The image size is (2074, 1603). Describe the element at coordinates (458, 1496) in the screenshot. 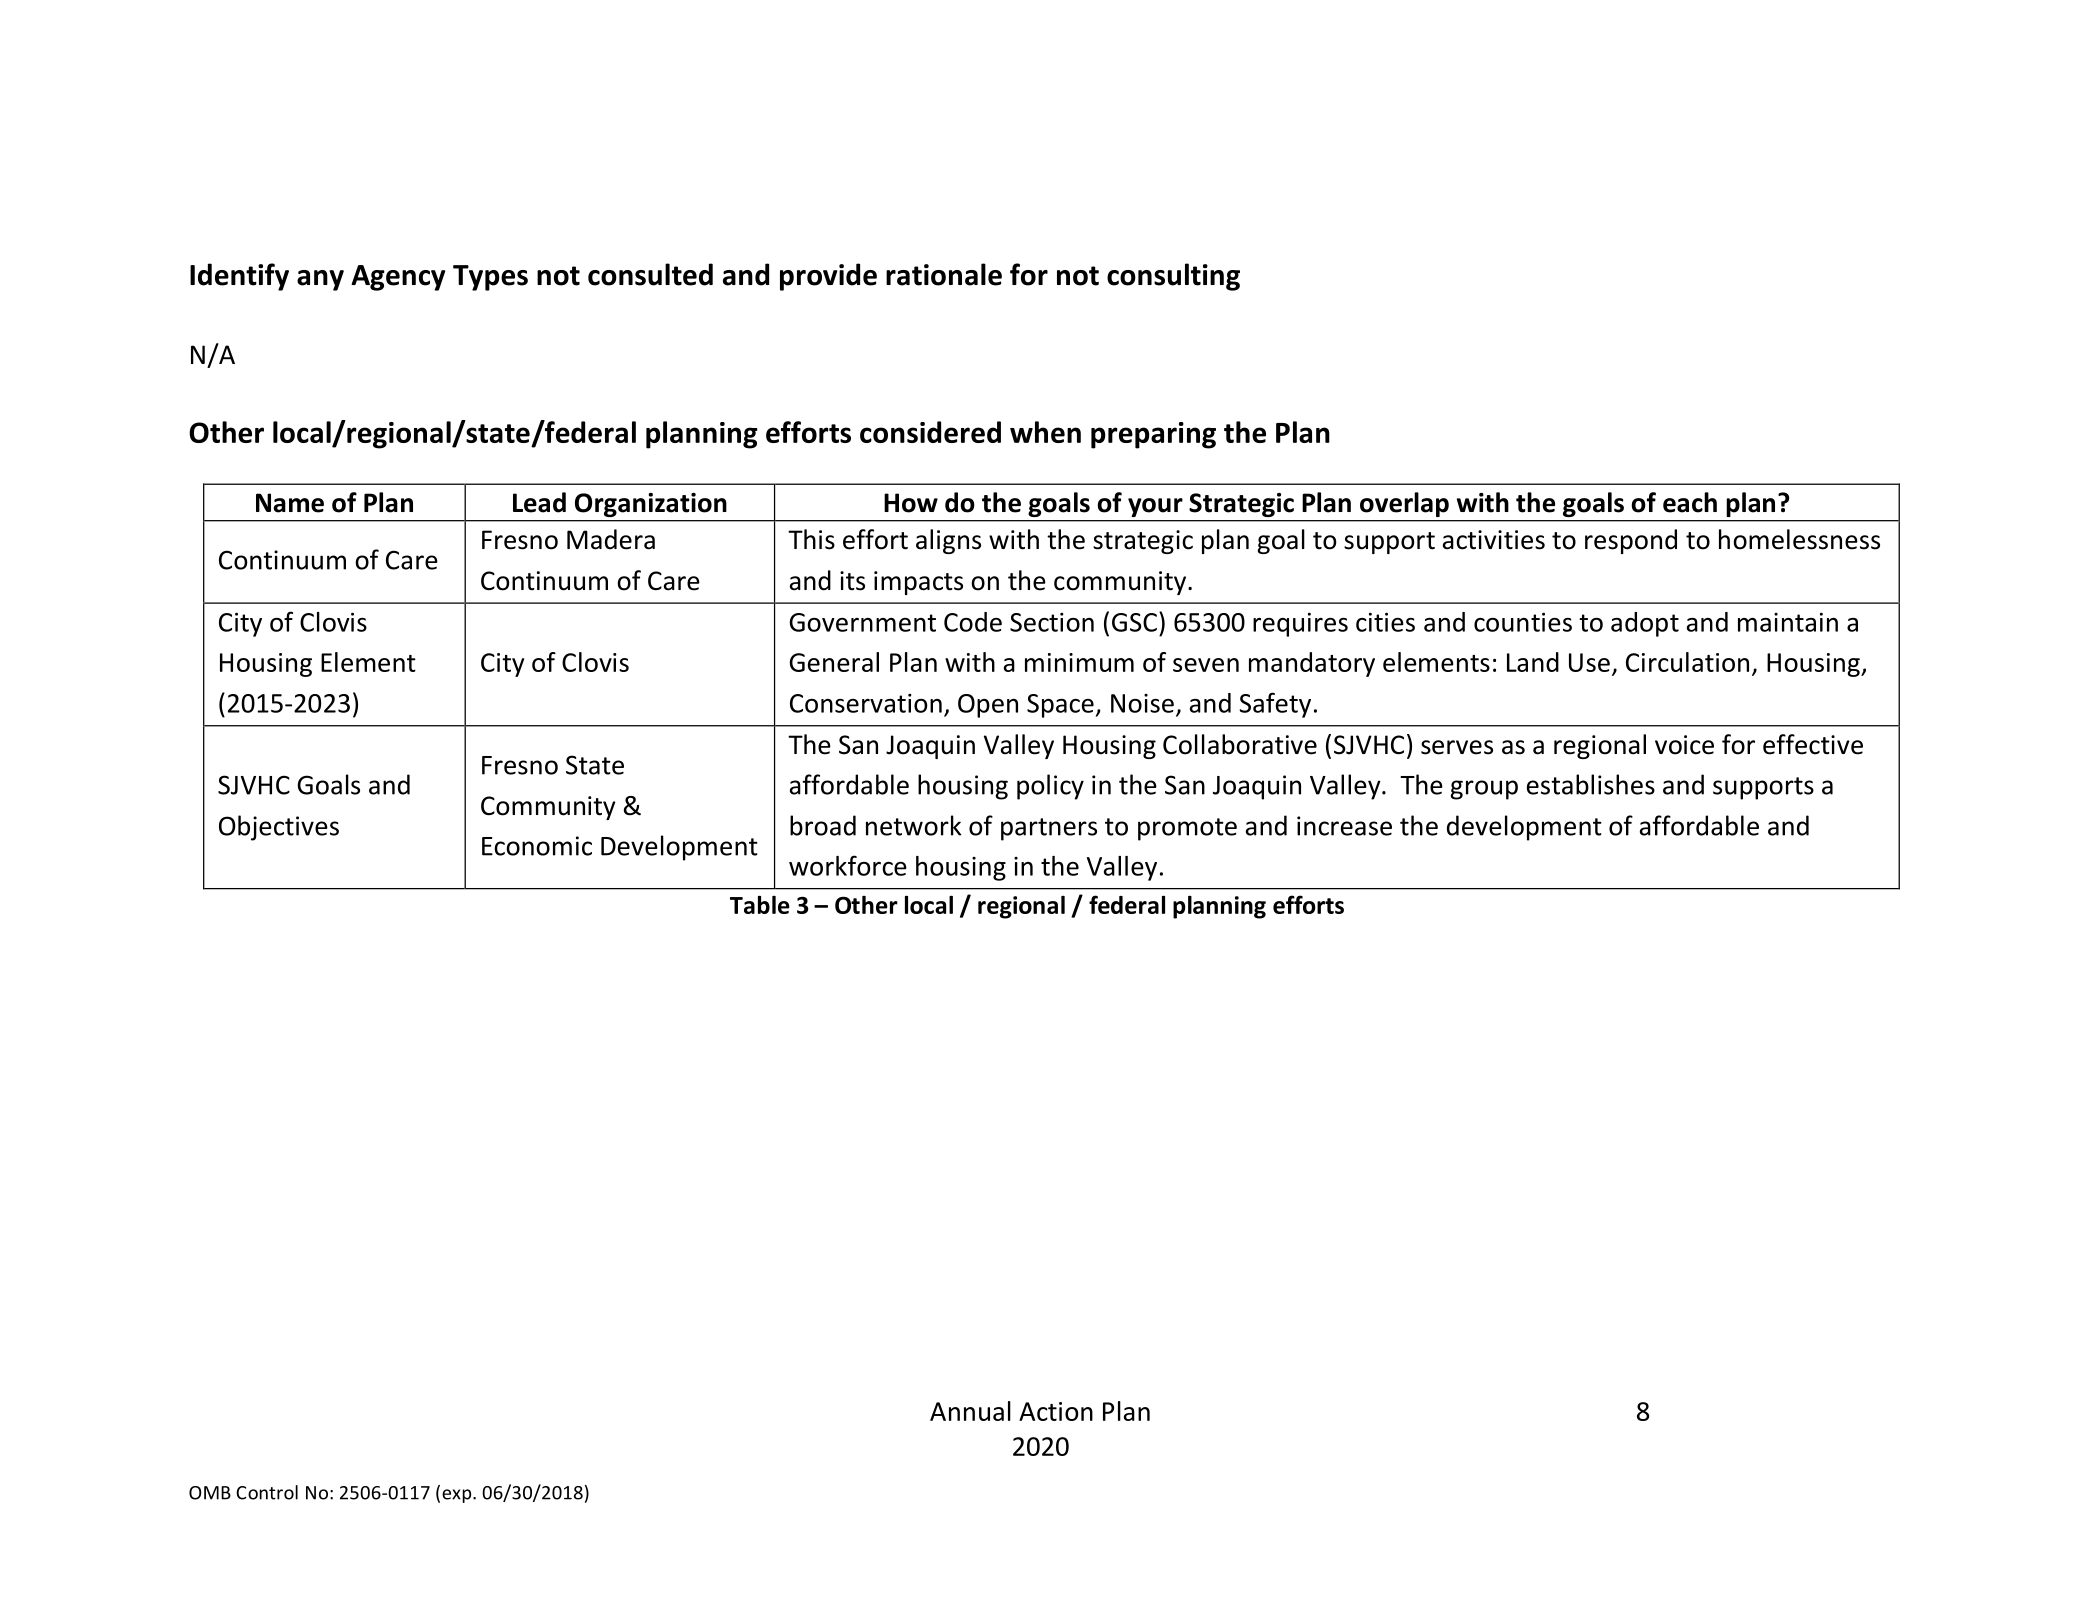

I see `exp` at that location.
